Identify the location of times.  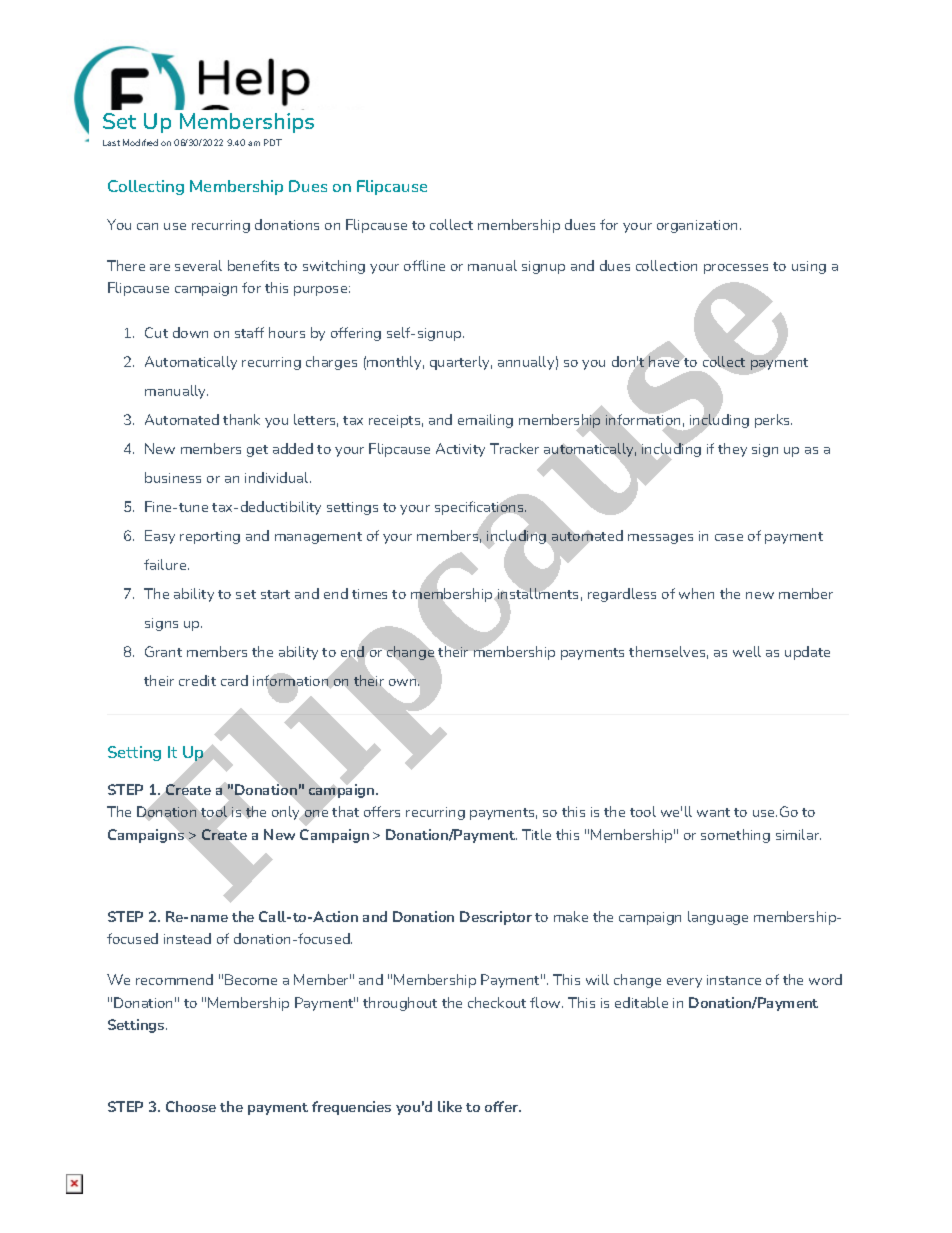
(369, 594).
